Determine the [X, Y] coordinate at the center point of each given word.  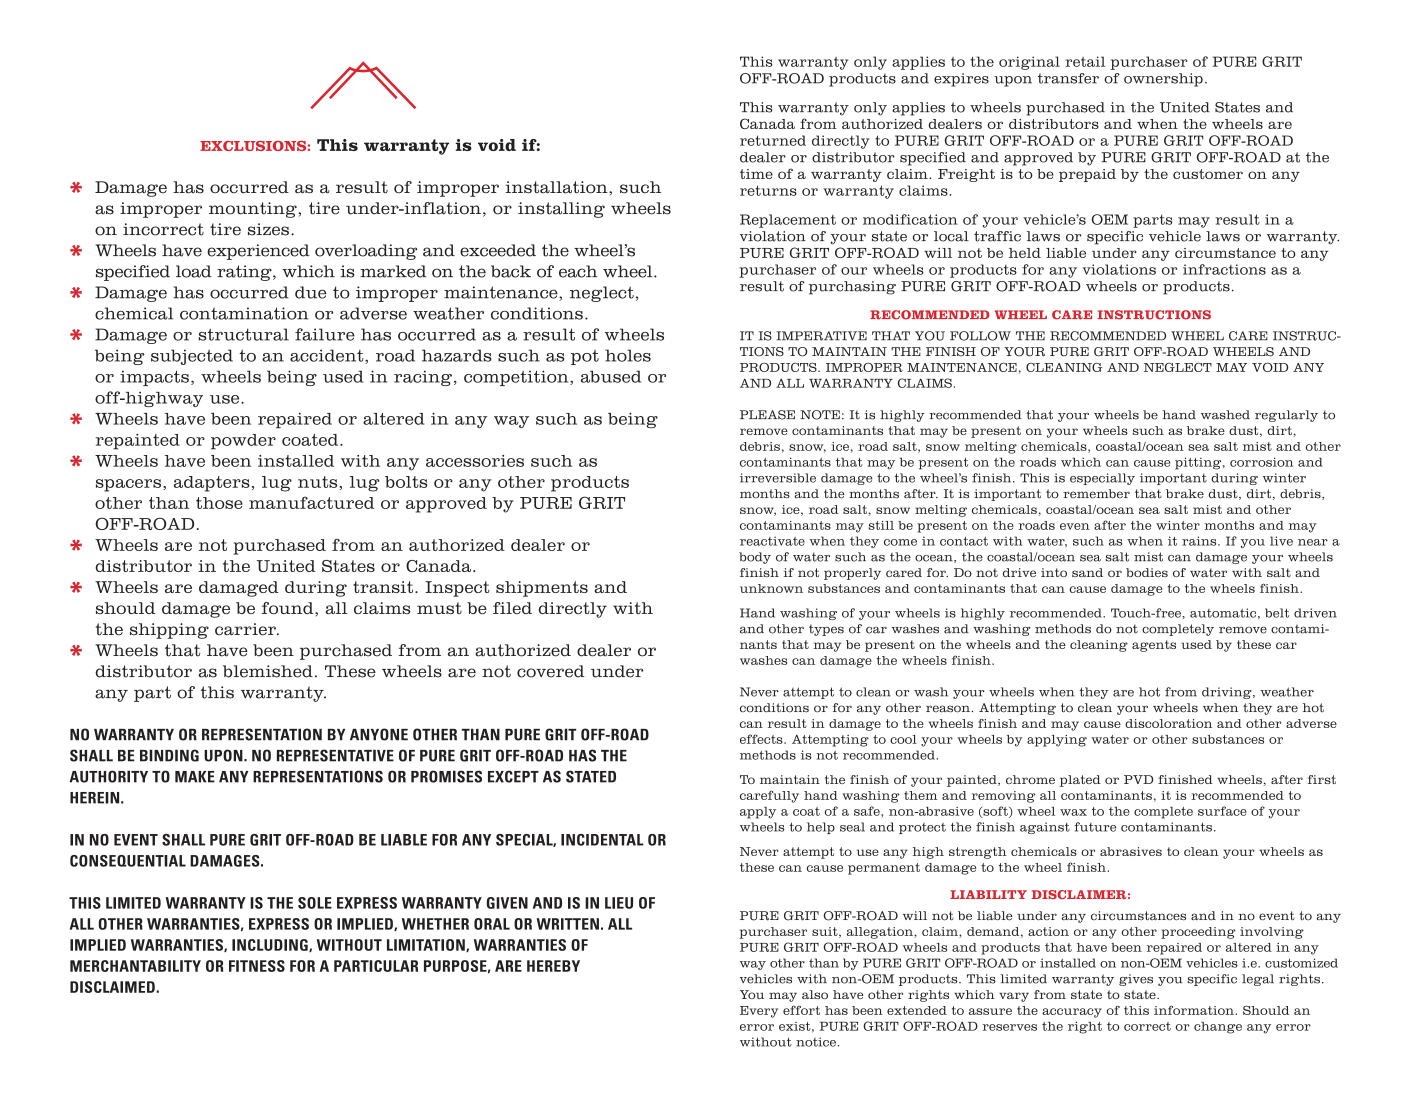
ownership [1163, 80]
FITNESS [257, 966]
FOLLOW [980, 336]
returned [773, 140]
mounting [254, 210]
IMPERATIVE [822, 336]
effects [762, 739]
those [219, 503]
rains [1200, 541]
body [755, 558]
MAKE [195, 777]
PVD [1138, 779]
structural [244, 334]
